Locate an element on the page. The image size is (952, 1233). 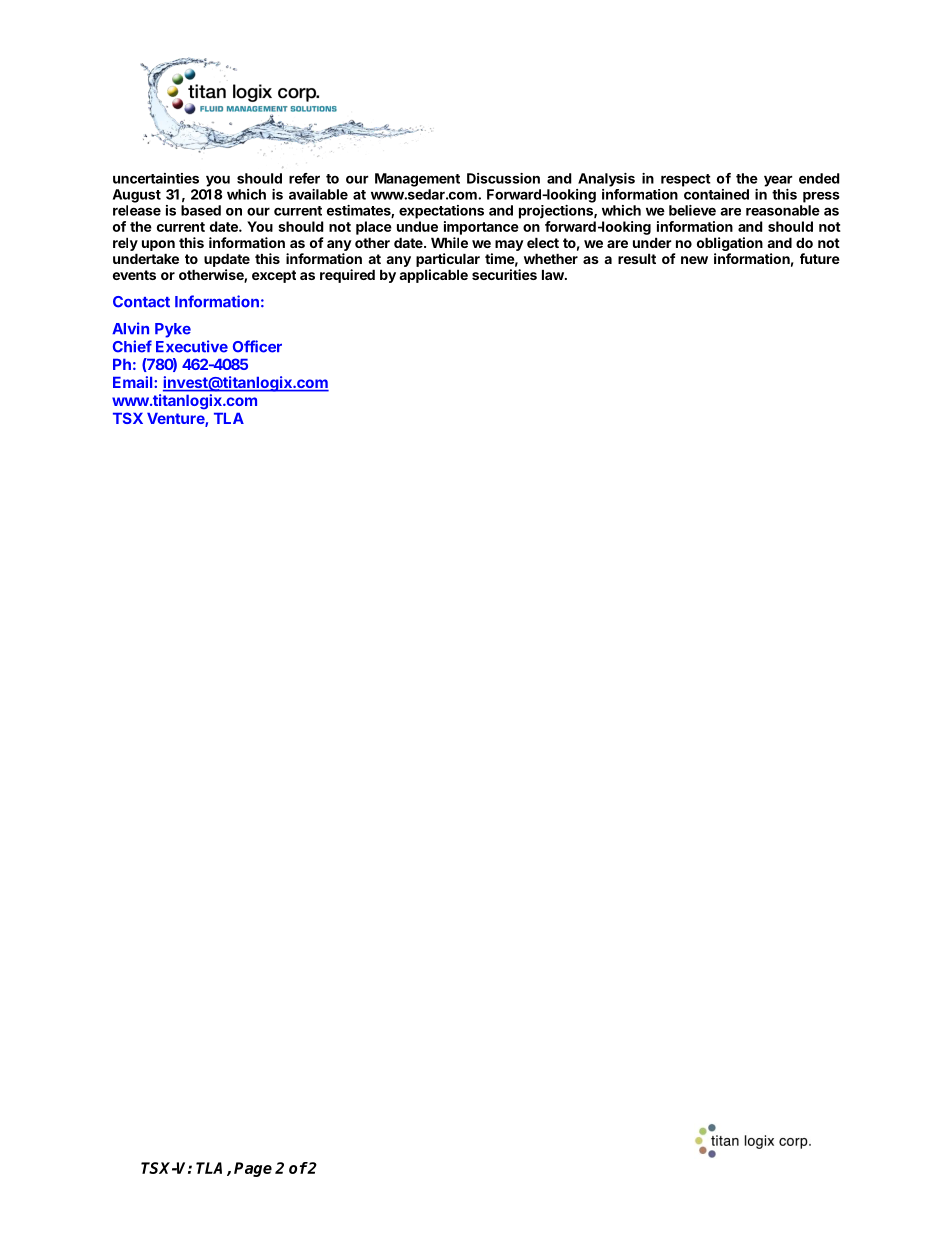
Alvin is located at coordinates (130, 328).
